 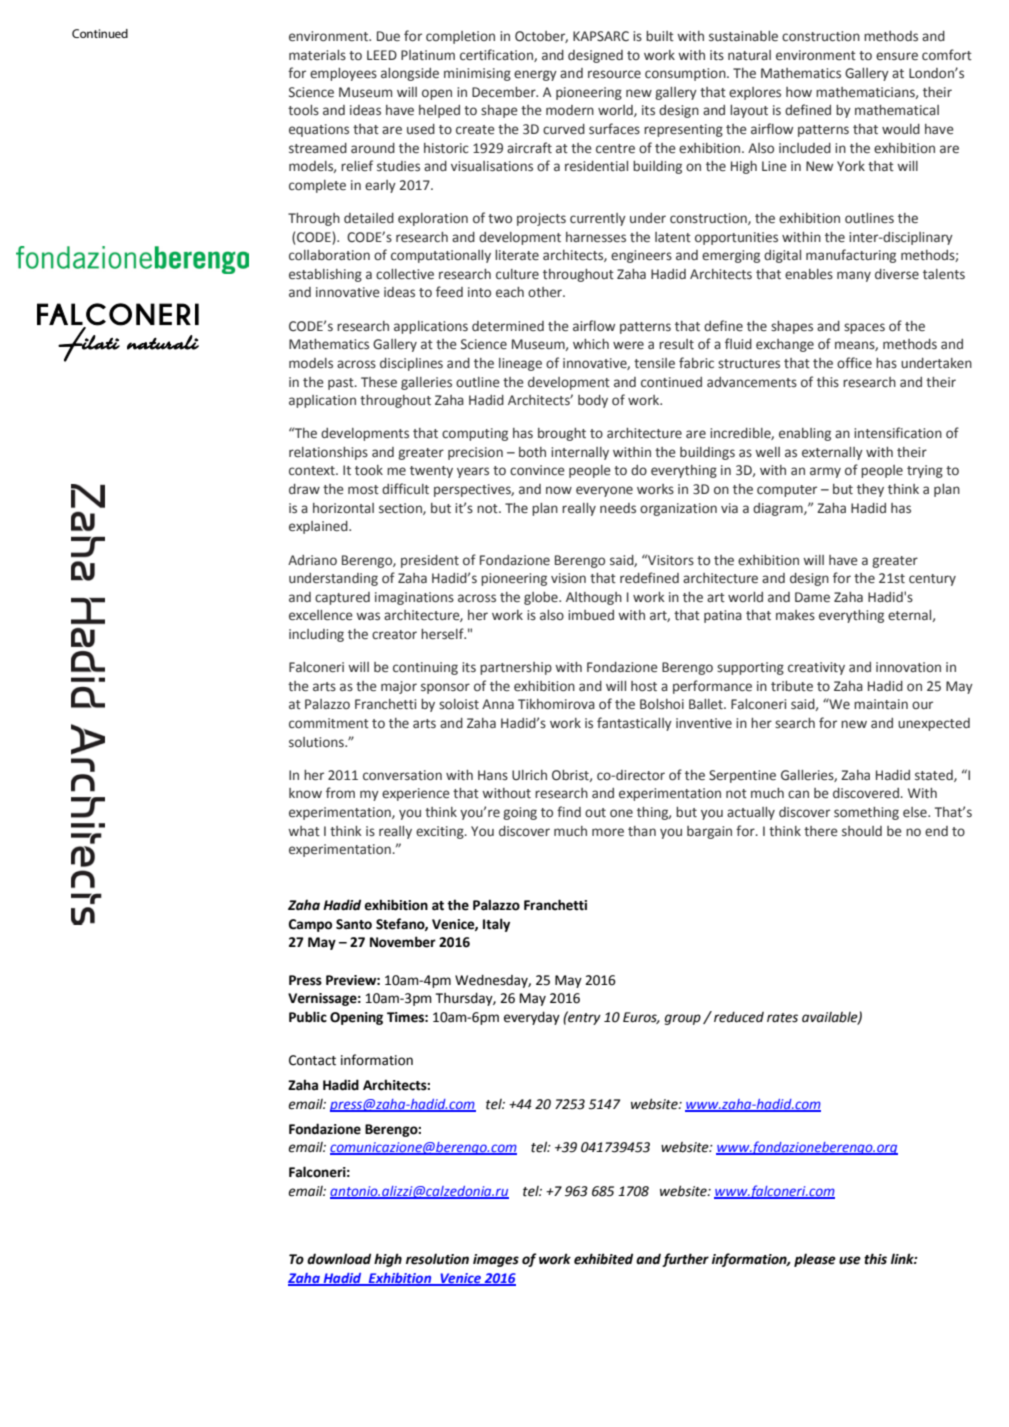 I want to click on innovation, so click(x=908, y=667).
